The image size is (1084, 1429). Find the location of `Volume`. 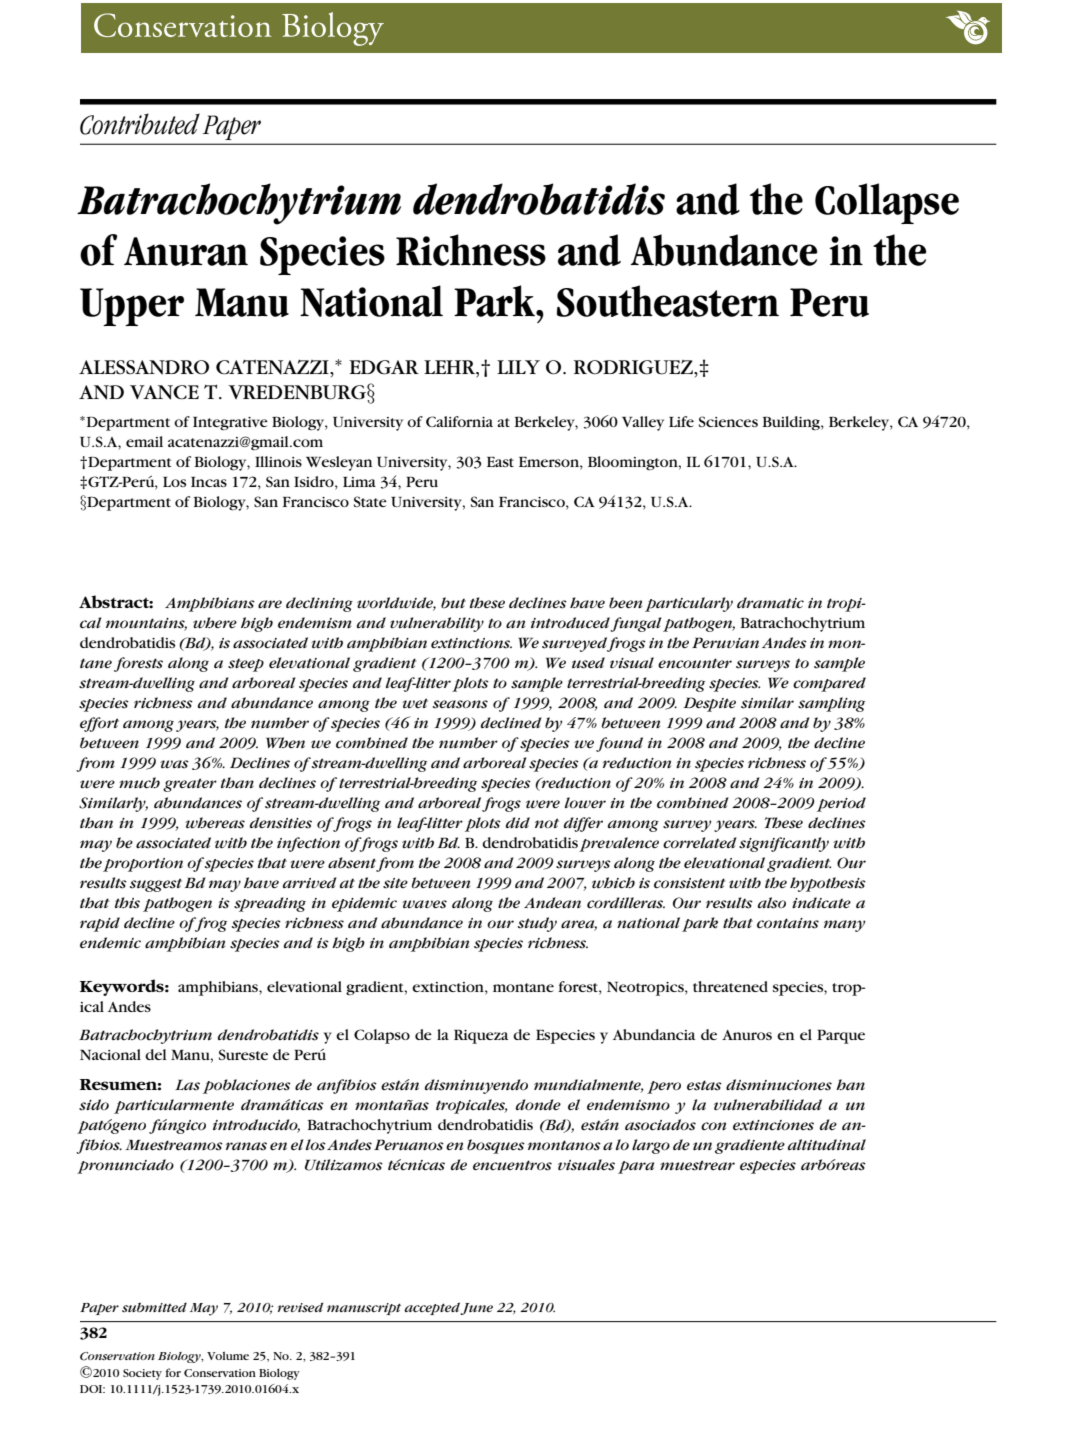

Volume is located at coordinates (228, 1355).
